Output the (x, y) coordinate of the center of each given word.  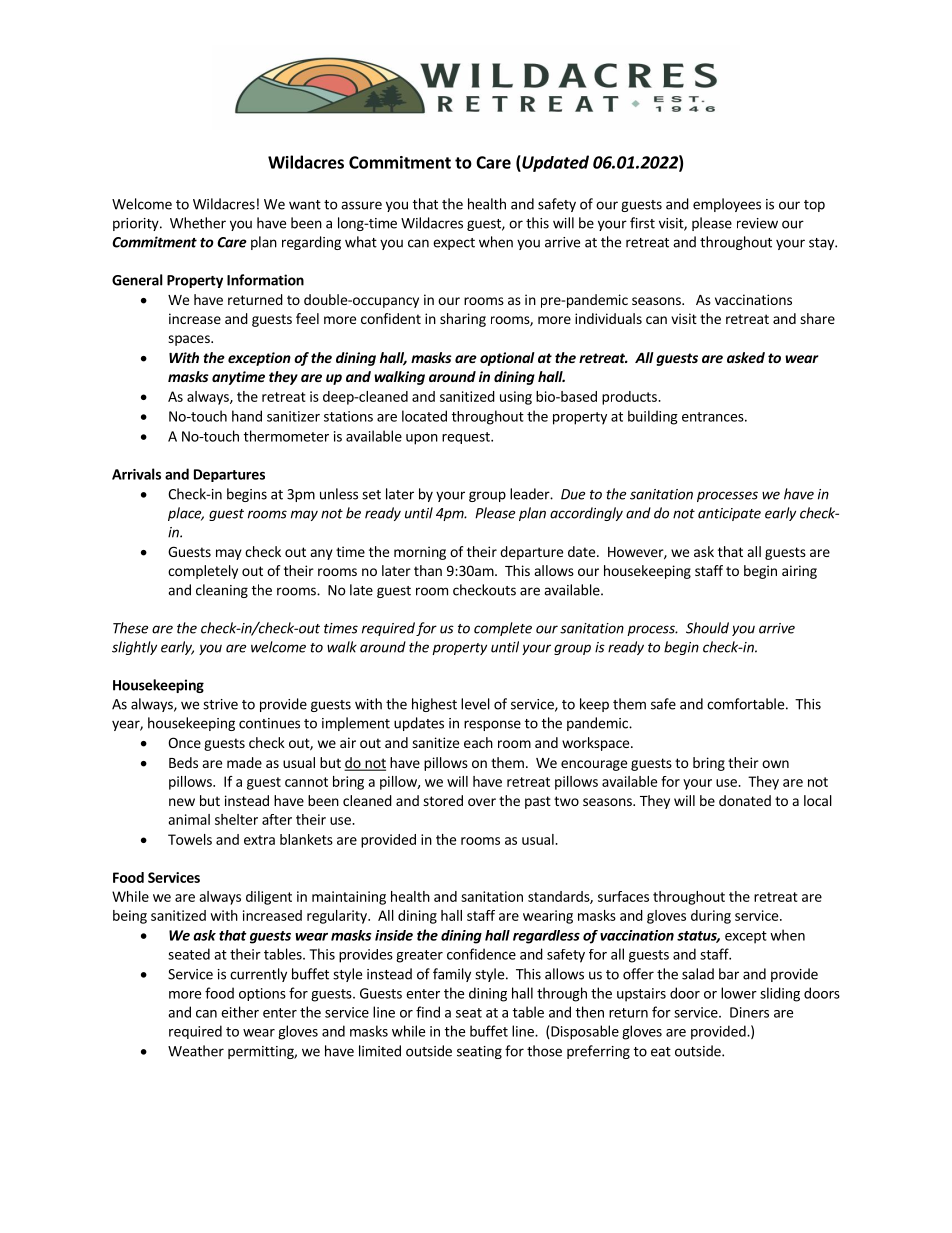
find (428, 1012)
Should (707, 628)
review (757, 223)
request (467, 438)
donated (745, 800)
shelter (236, 819)
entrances (714, 417)
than (428, 570)
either (240, 1012)
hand (247, 416)
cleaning (222, 591)
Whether (198, 223)
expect (454, 244)
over (482, 802)
